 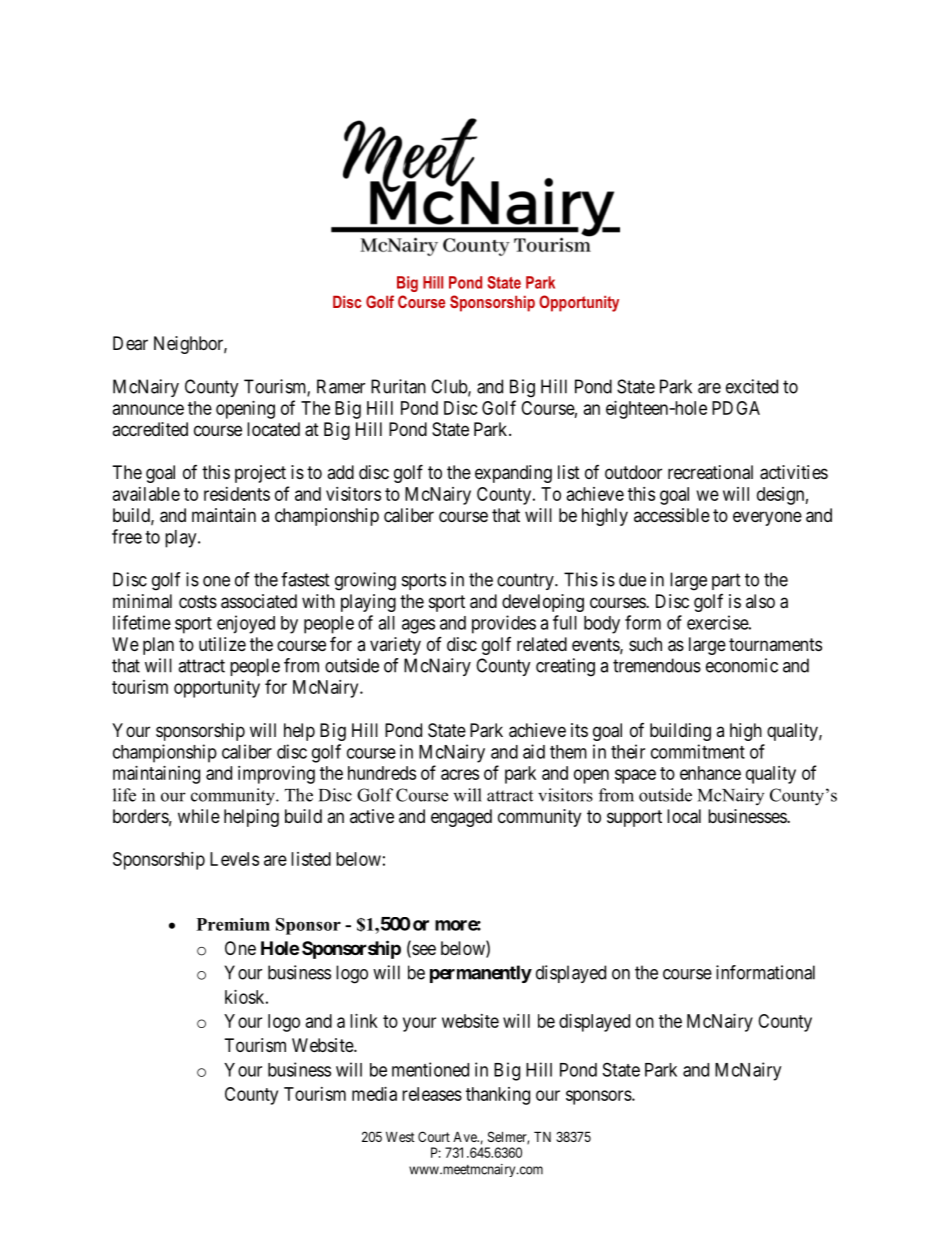 I want to click on excited, so click(x=752, y=386).
